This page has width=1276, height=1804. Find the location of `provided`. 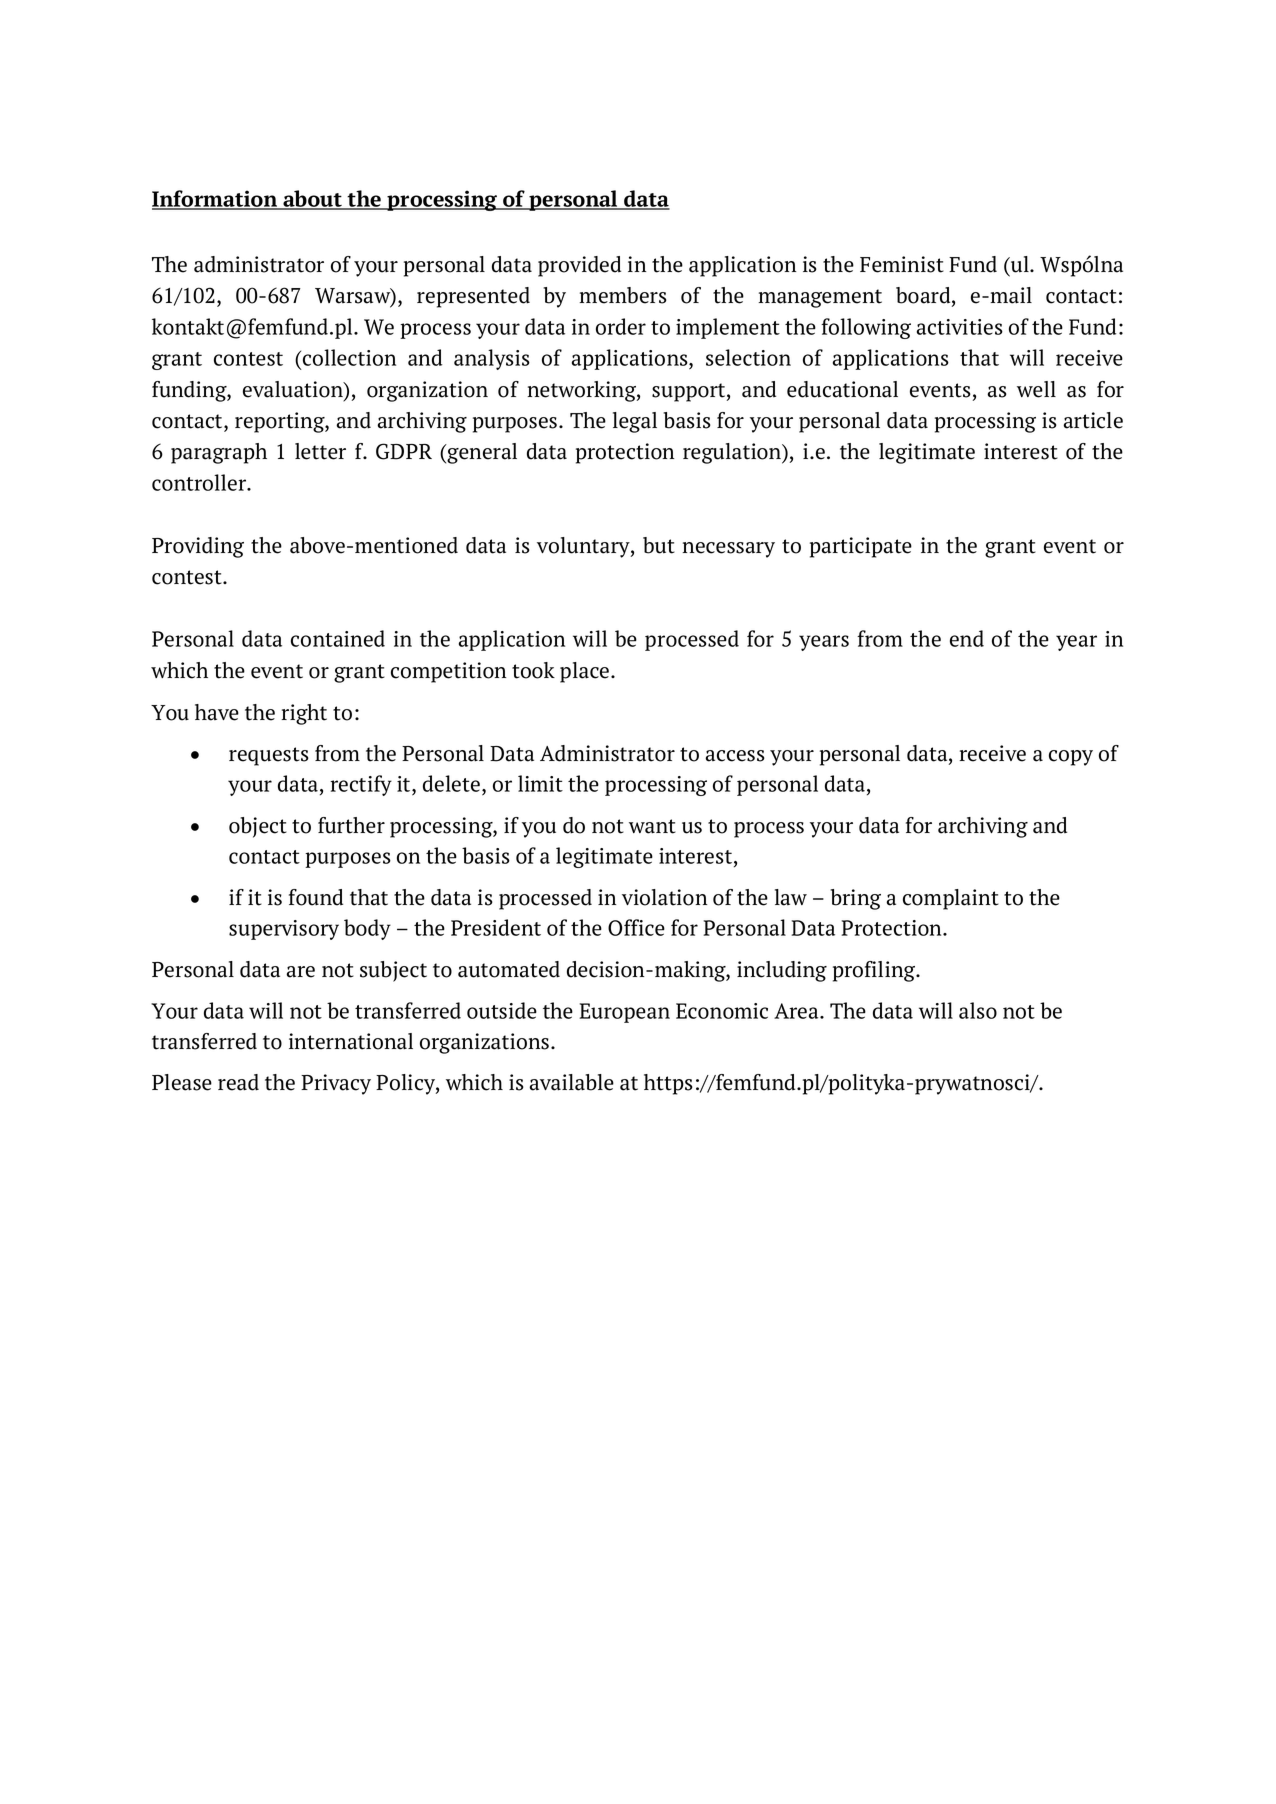

provided is located at coordinates (579, 266).
